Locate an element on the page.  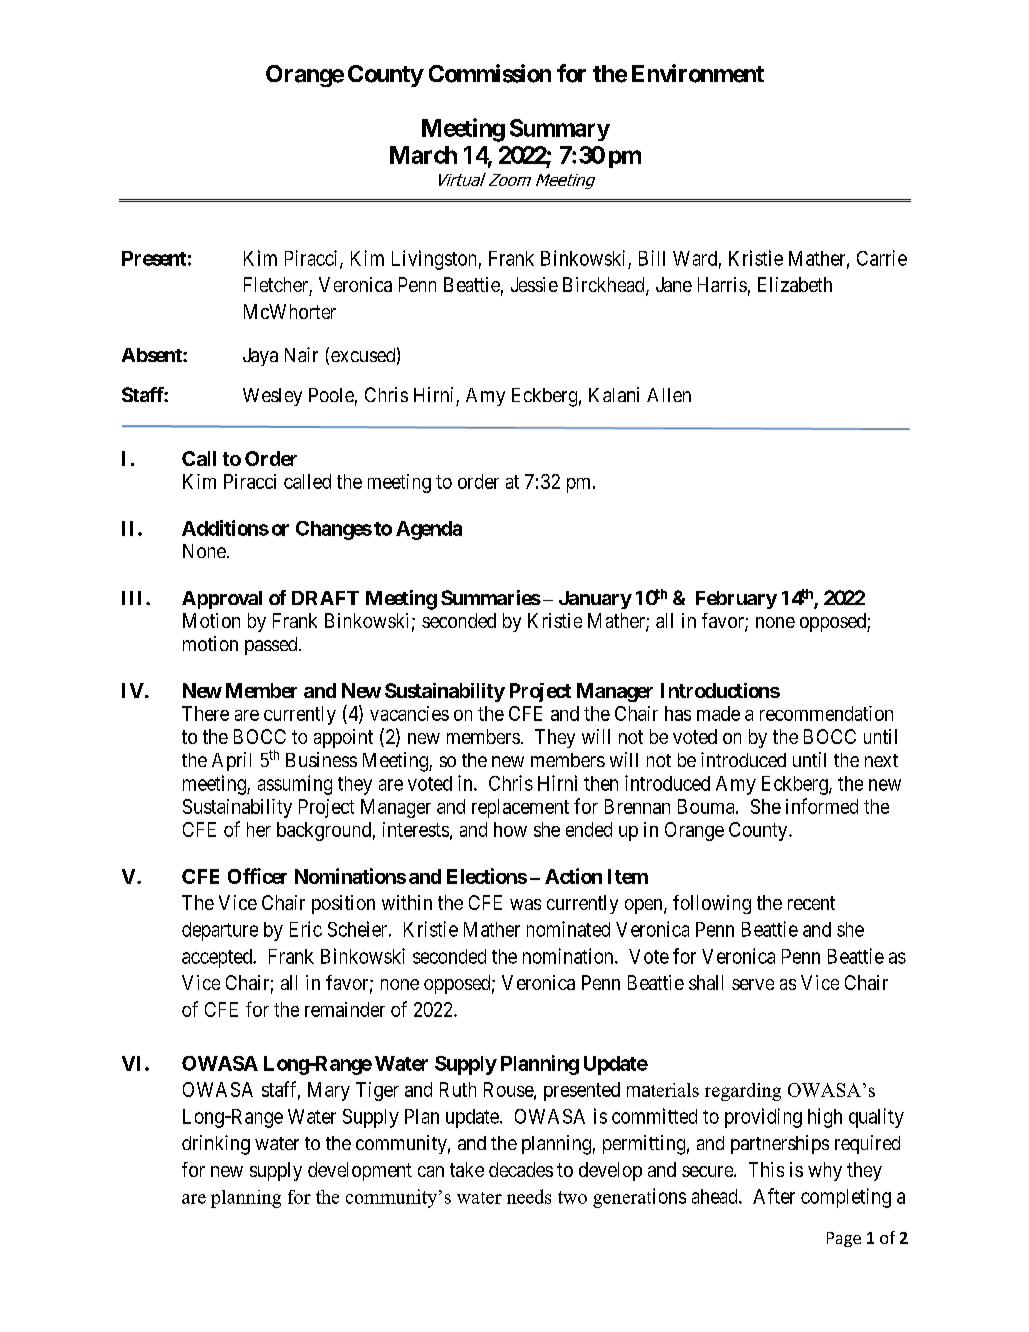
recommendation is located at coordinates (826, 713).
